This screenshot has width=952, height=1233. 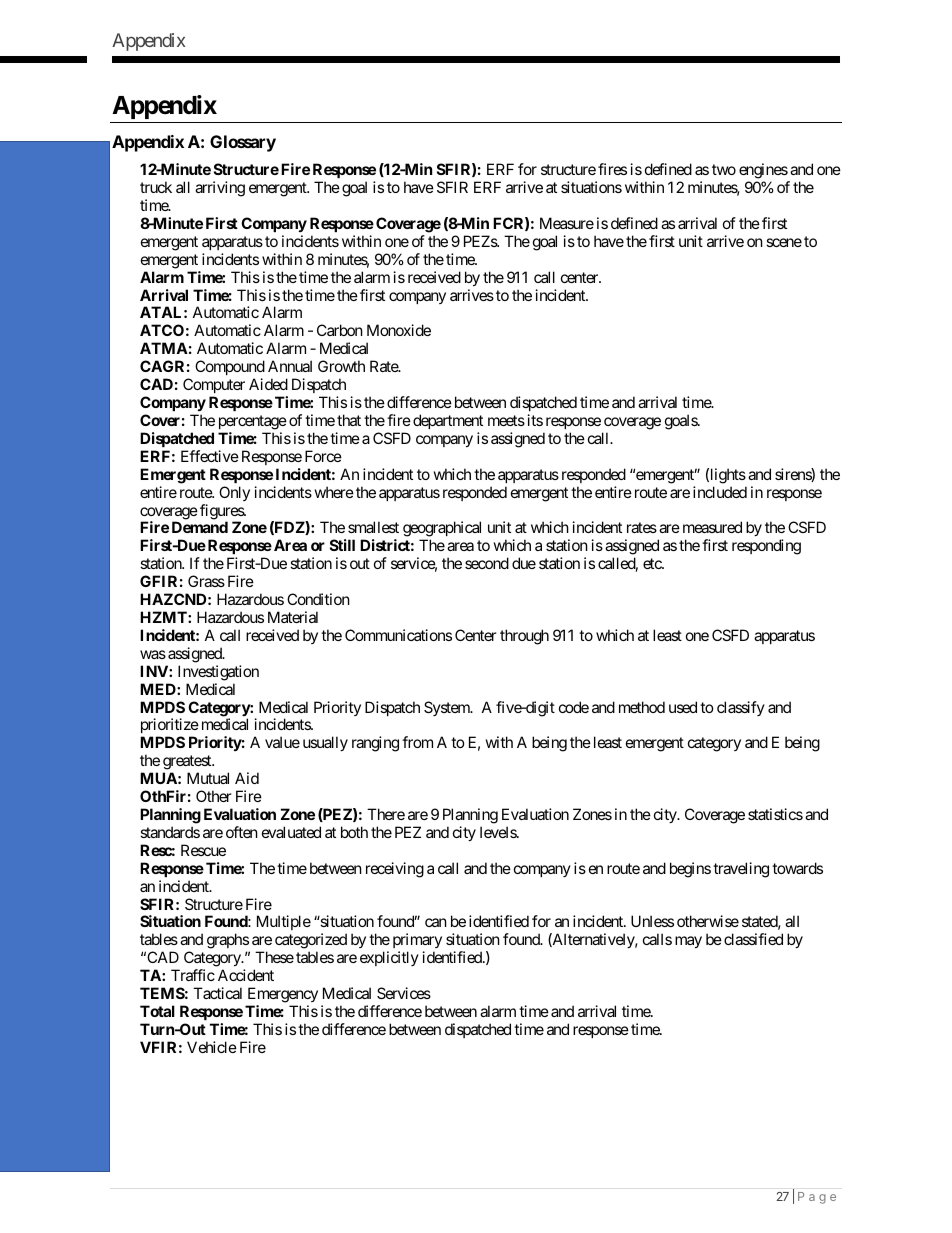 I want to click on classified, so click(x=753, y=939).
